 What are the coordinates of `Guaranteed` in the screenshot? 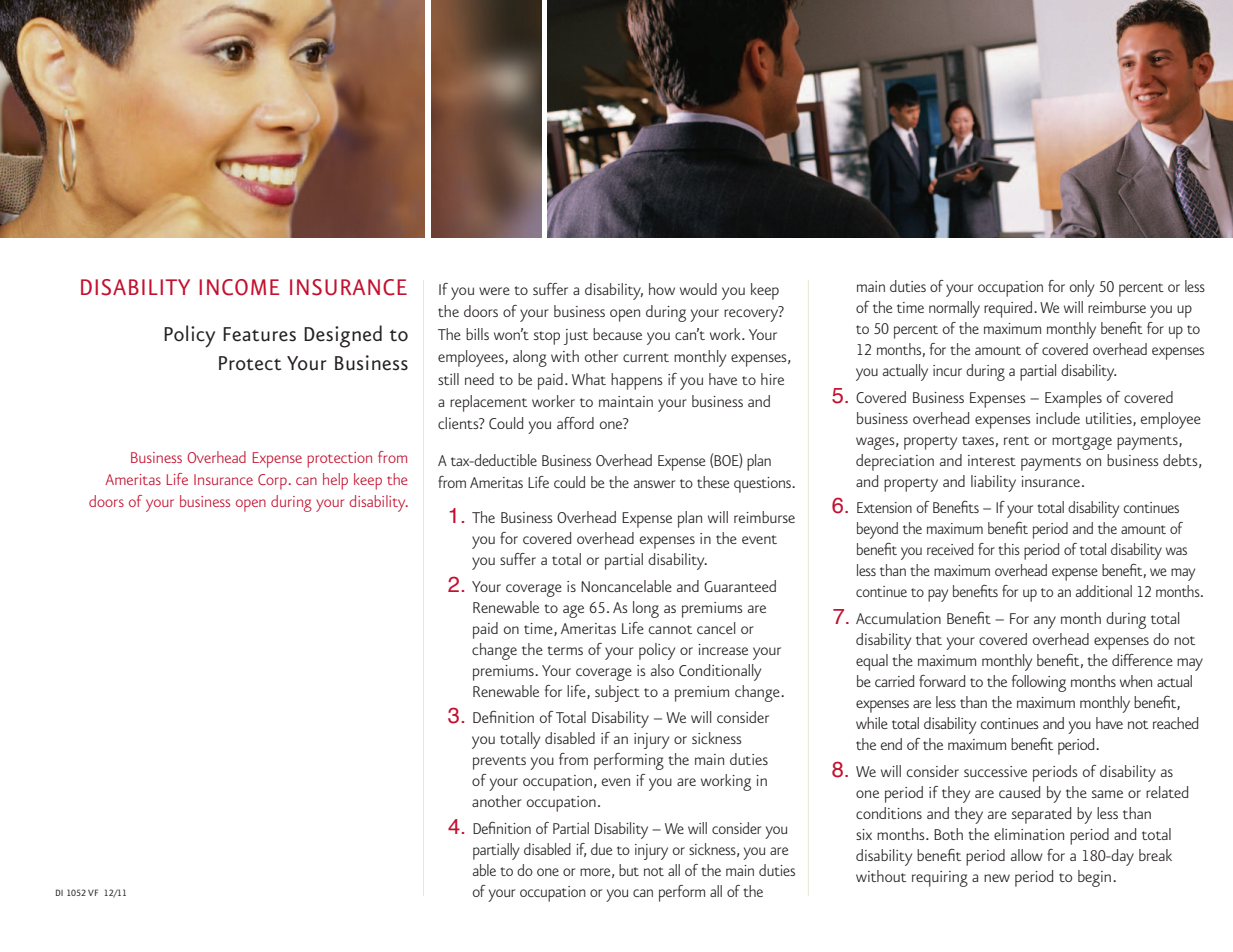 It's located at (740, 586).
